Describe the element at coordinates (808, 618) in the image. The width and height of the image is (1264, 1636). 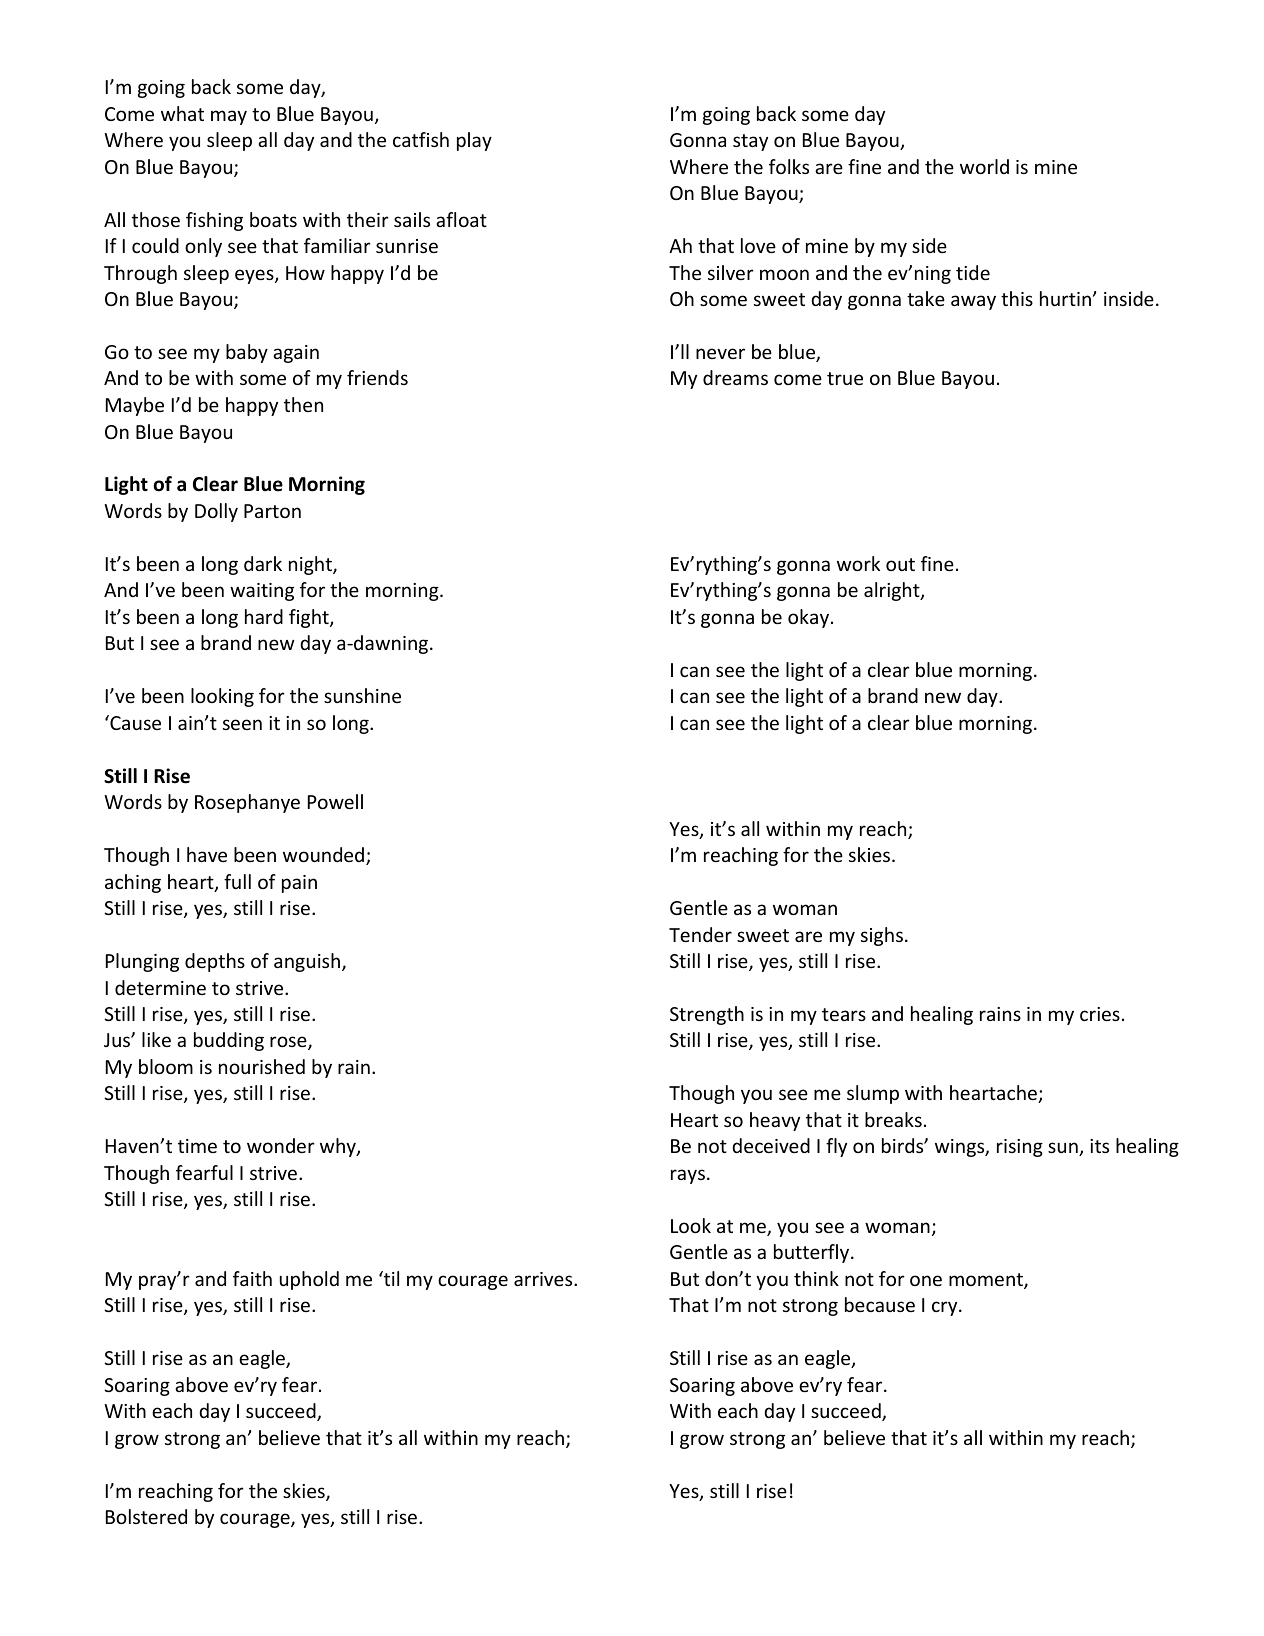
I see `okay` at that location.
